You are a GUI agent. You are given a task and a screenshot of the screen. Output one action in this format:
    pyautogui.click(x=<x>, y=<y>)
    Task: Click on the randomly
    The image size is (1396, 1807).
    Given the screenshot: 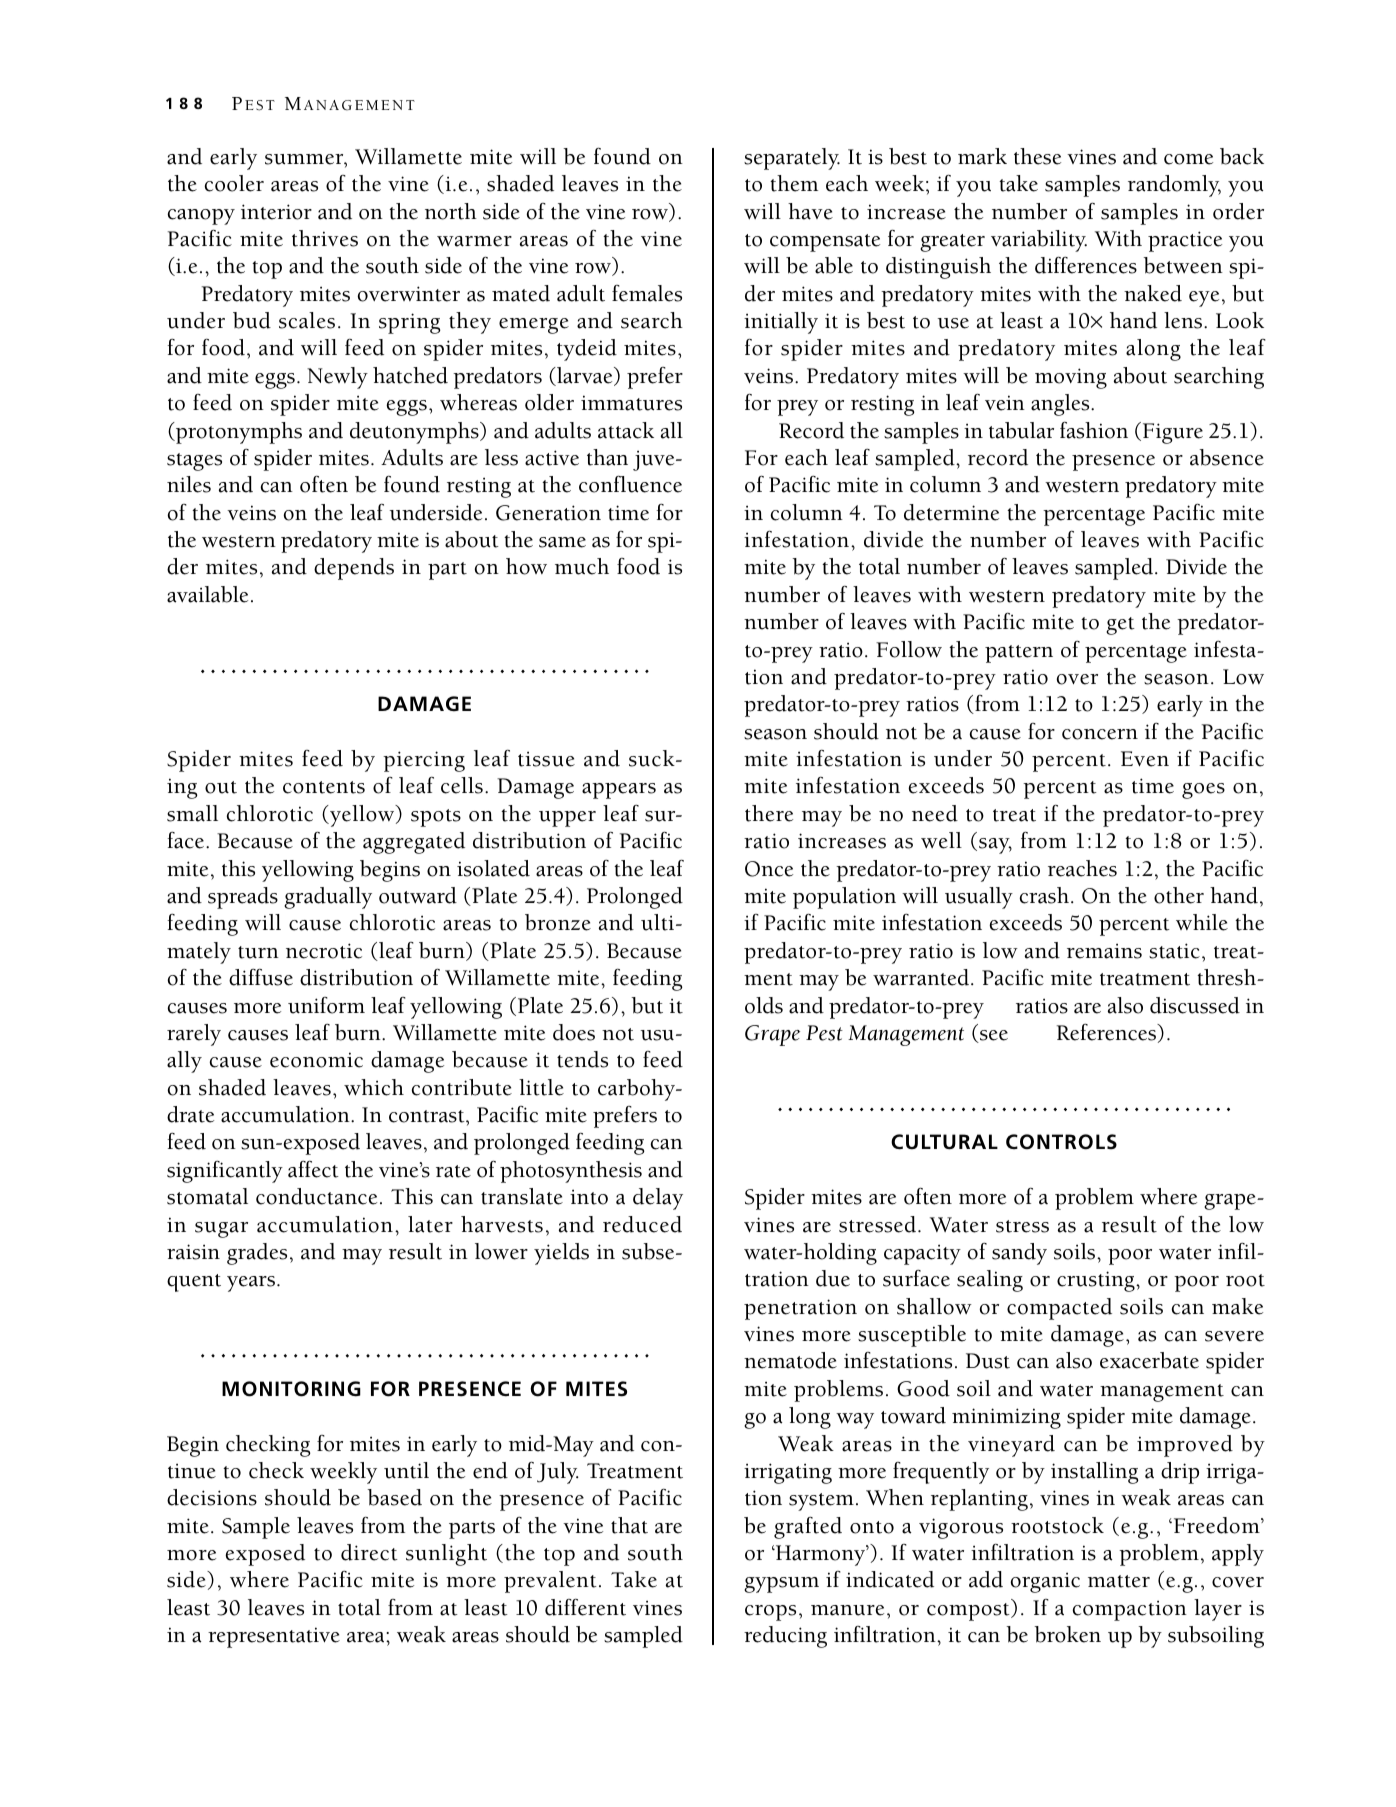 What is the action you would take?
    pyautogui.click(x=1174, y=186)
